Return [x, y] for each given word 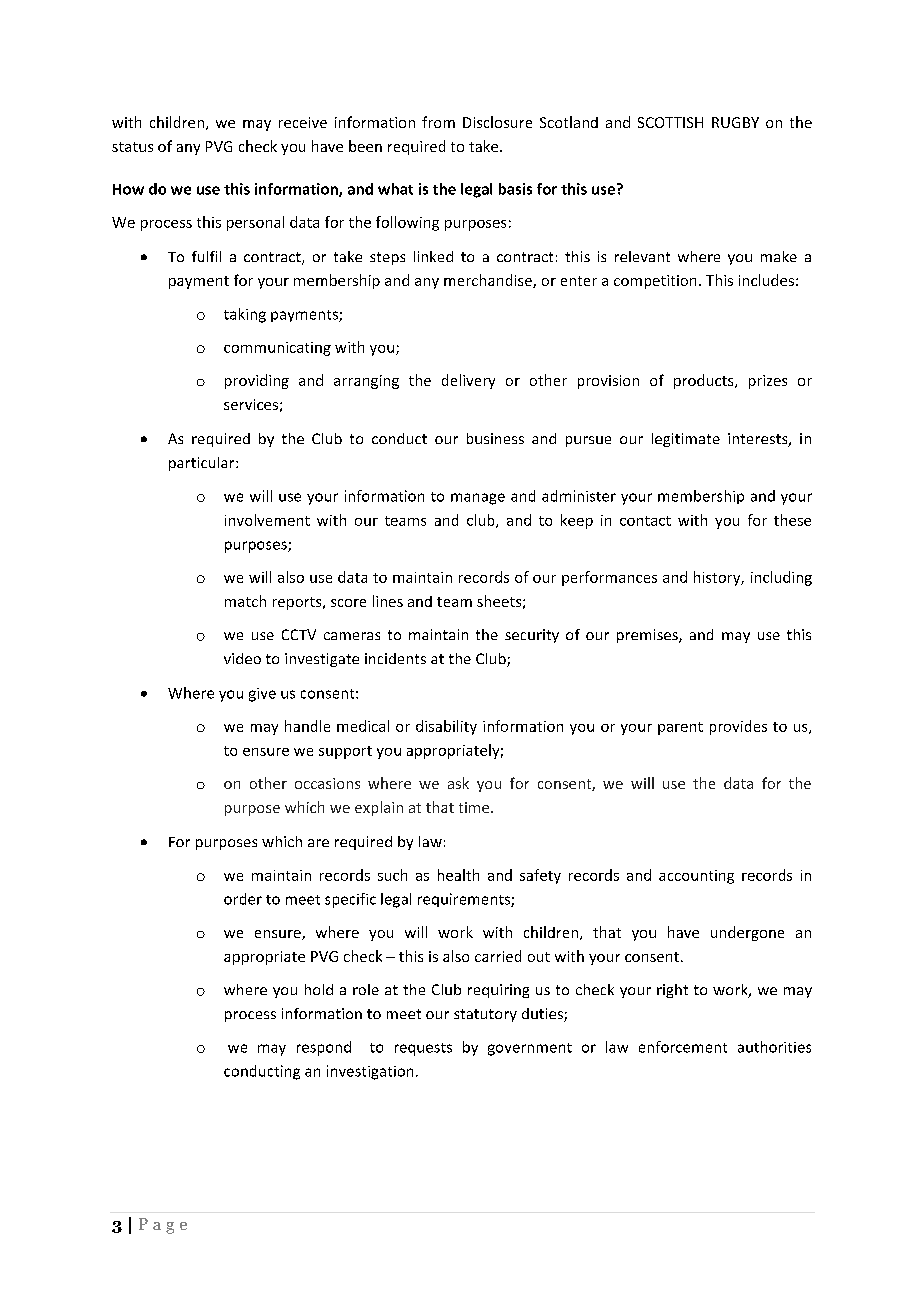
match [245, 601]
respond [324, 1048]
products [705, 381]
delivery [468, 381]
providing [257, 381]
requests [423, 1049]
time [475, 807]
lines [388, 601]
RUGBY [735, 122]
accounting [696, 877]
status [132, 147]
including [781, 578]
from [438, 122]
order [243, 899]
